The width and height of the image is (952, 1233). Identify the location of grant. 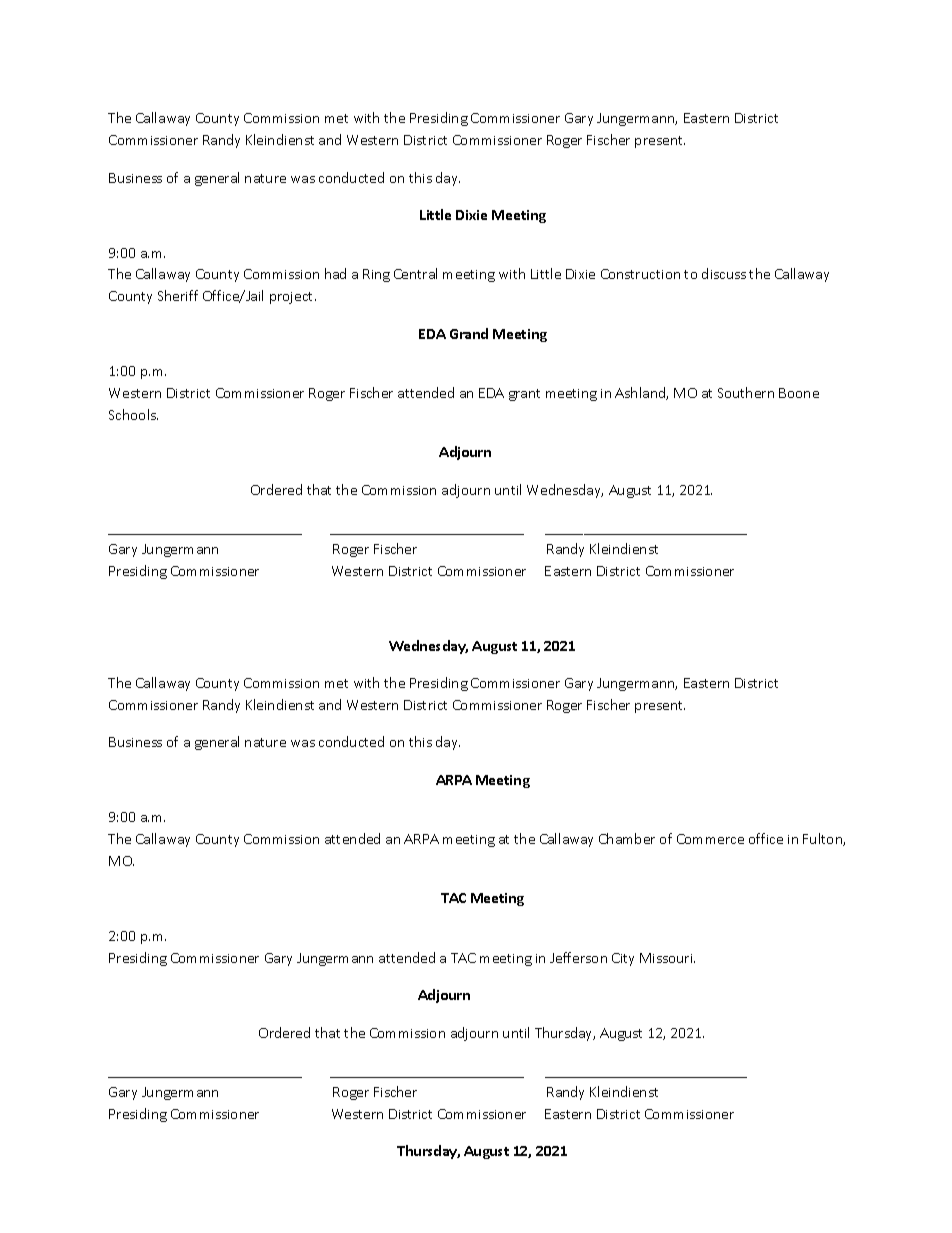
(524, 395).
